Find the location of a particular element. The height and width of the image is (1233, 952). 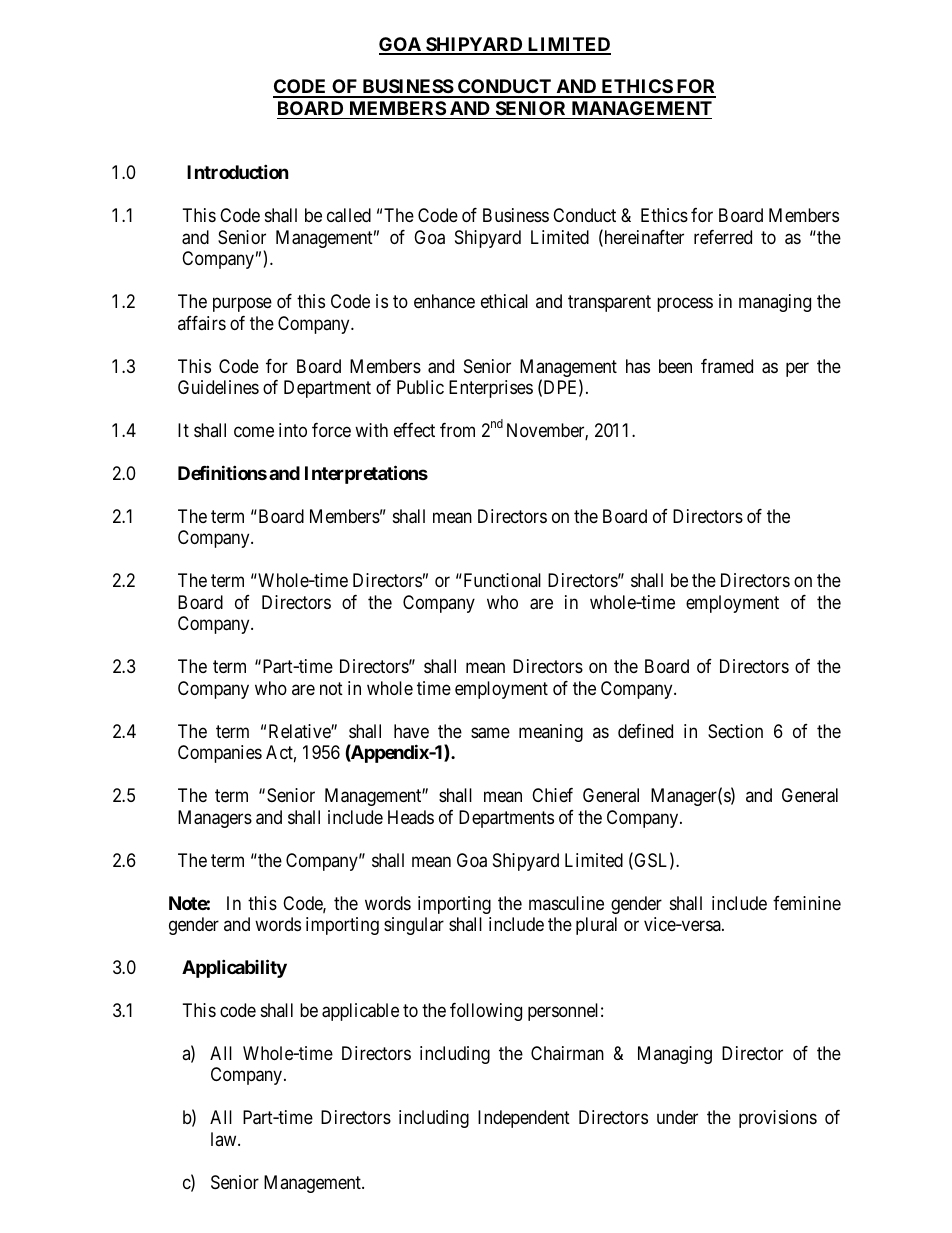

ethical is located at coordinates (504, 301).
